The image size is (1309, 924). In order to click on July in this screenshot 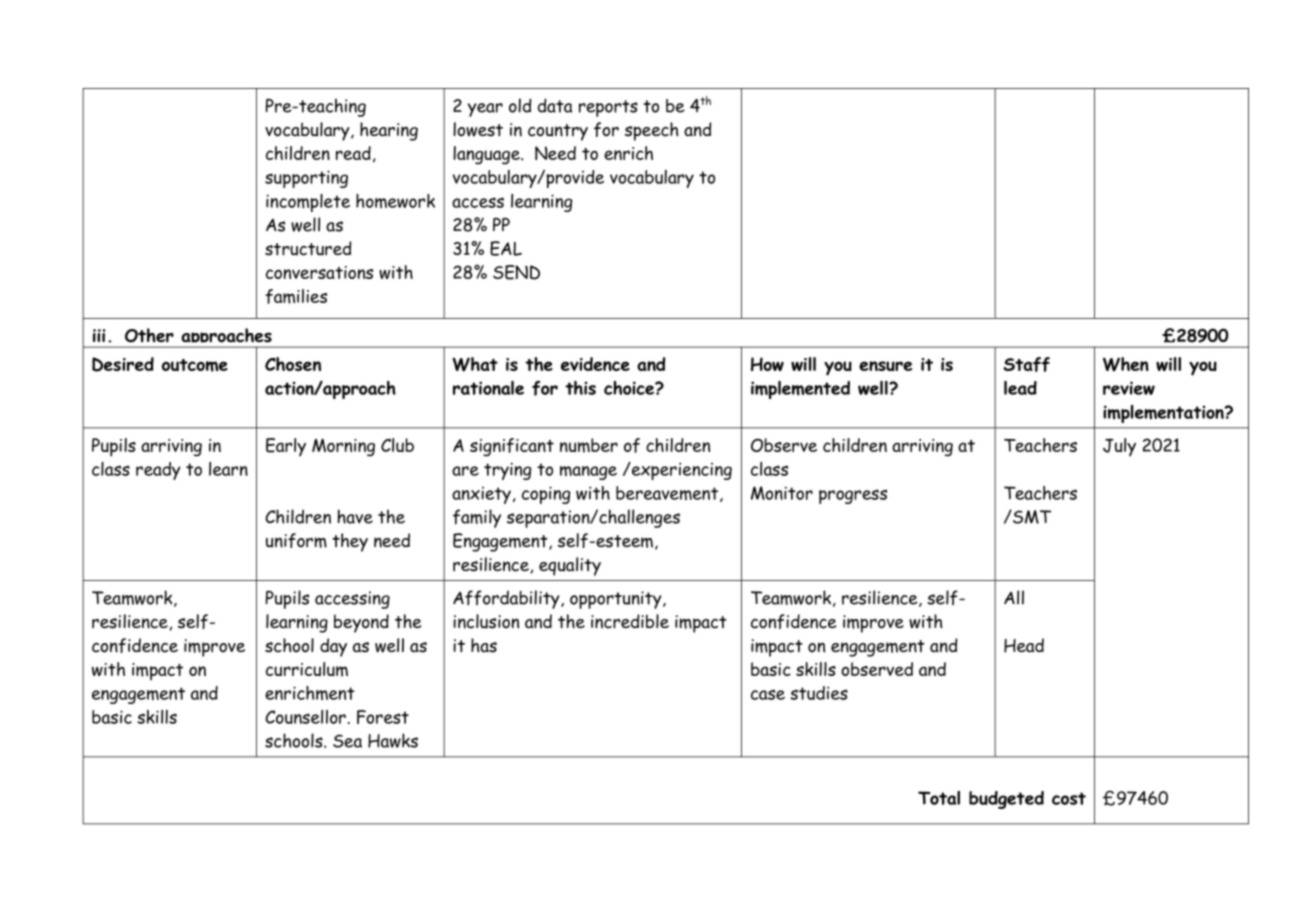, I will do `click(1119, 447)`.
